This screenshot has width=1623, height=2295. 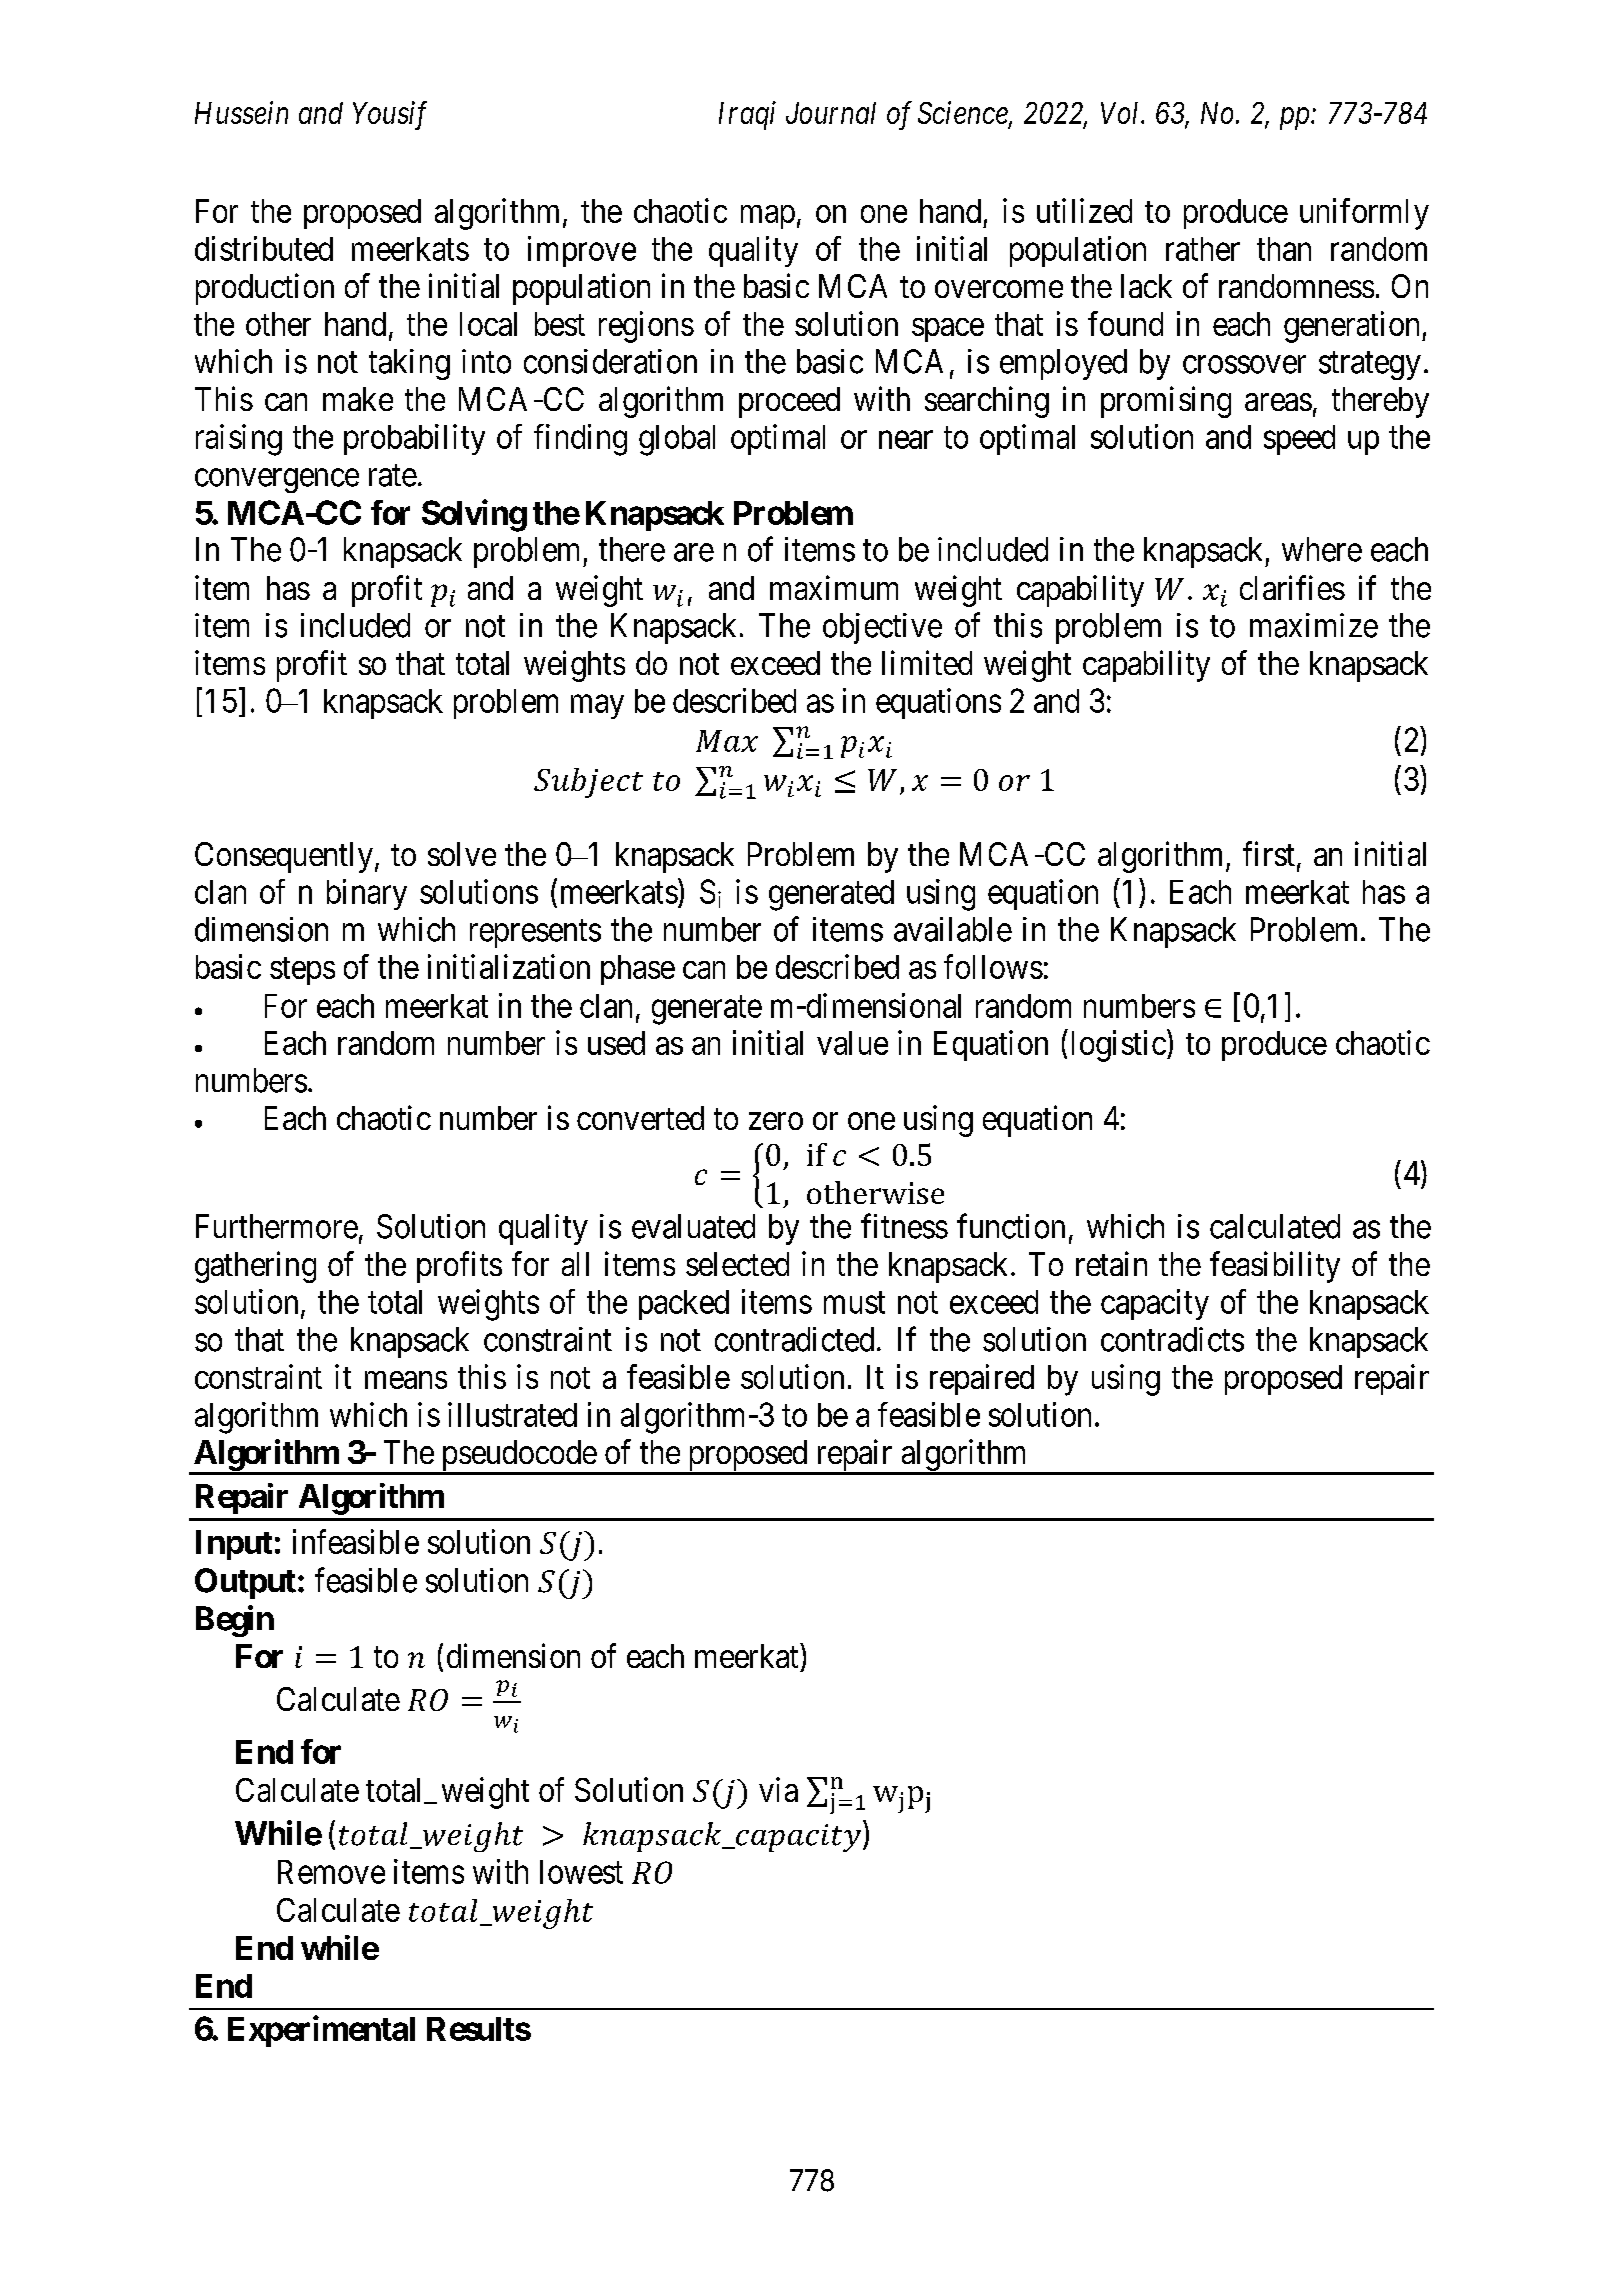 What do you see at coordinates (367, 894) in the screenshot?
I see `binary` at bounding box center [367, 894].
